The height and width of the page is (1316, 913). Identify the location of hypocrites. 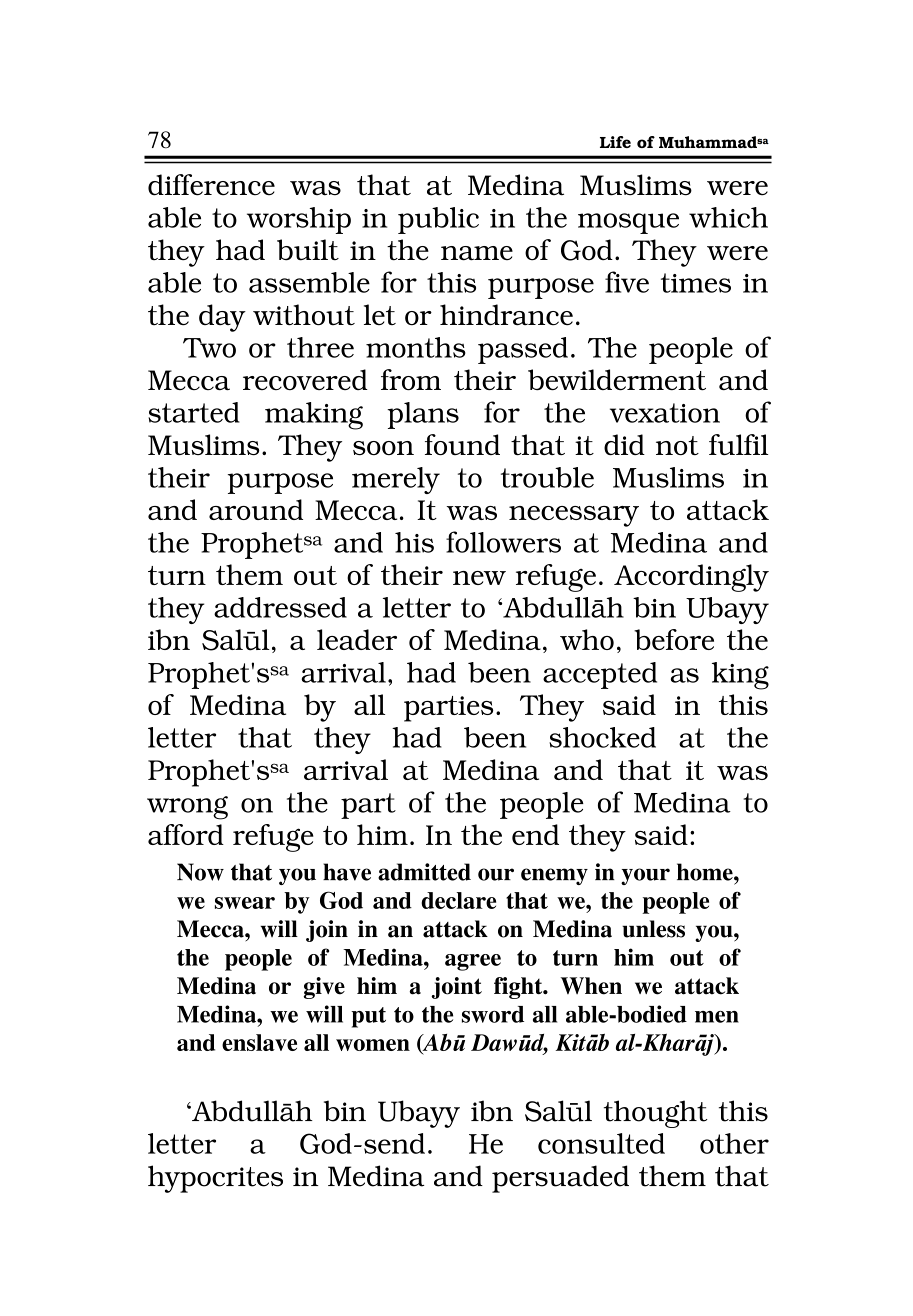
(215, 1179).
